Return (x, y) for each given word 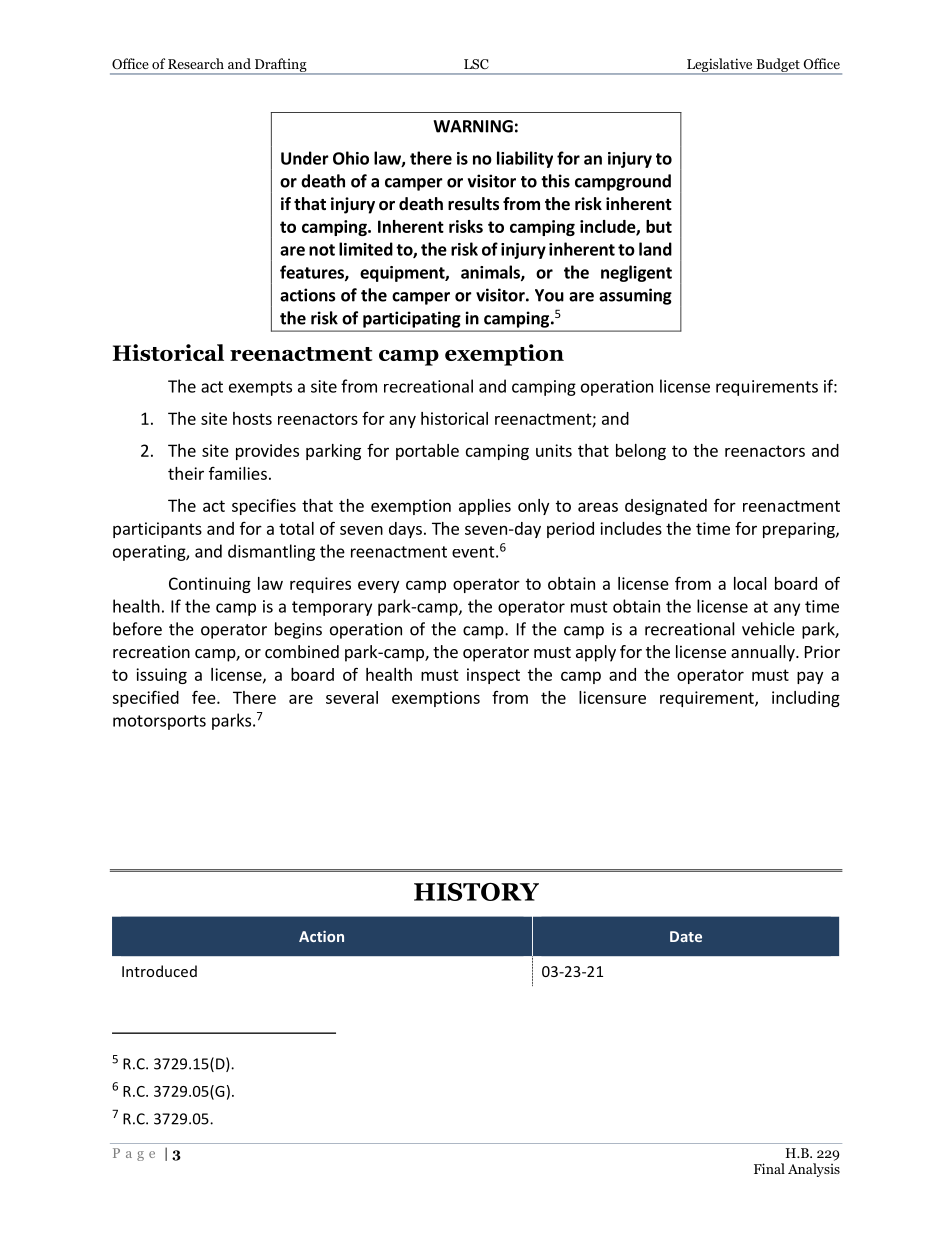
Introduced (159, 971)
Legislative (720, 66)
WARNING (473, 126)
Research (196, 63)
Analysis (814, 1170)
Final (769, 1168)
